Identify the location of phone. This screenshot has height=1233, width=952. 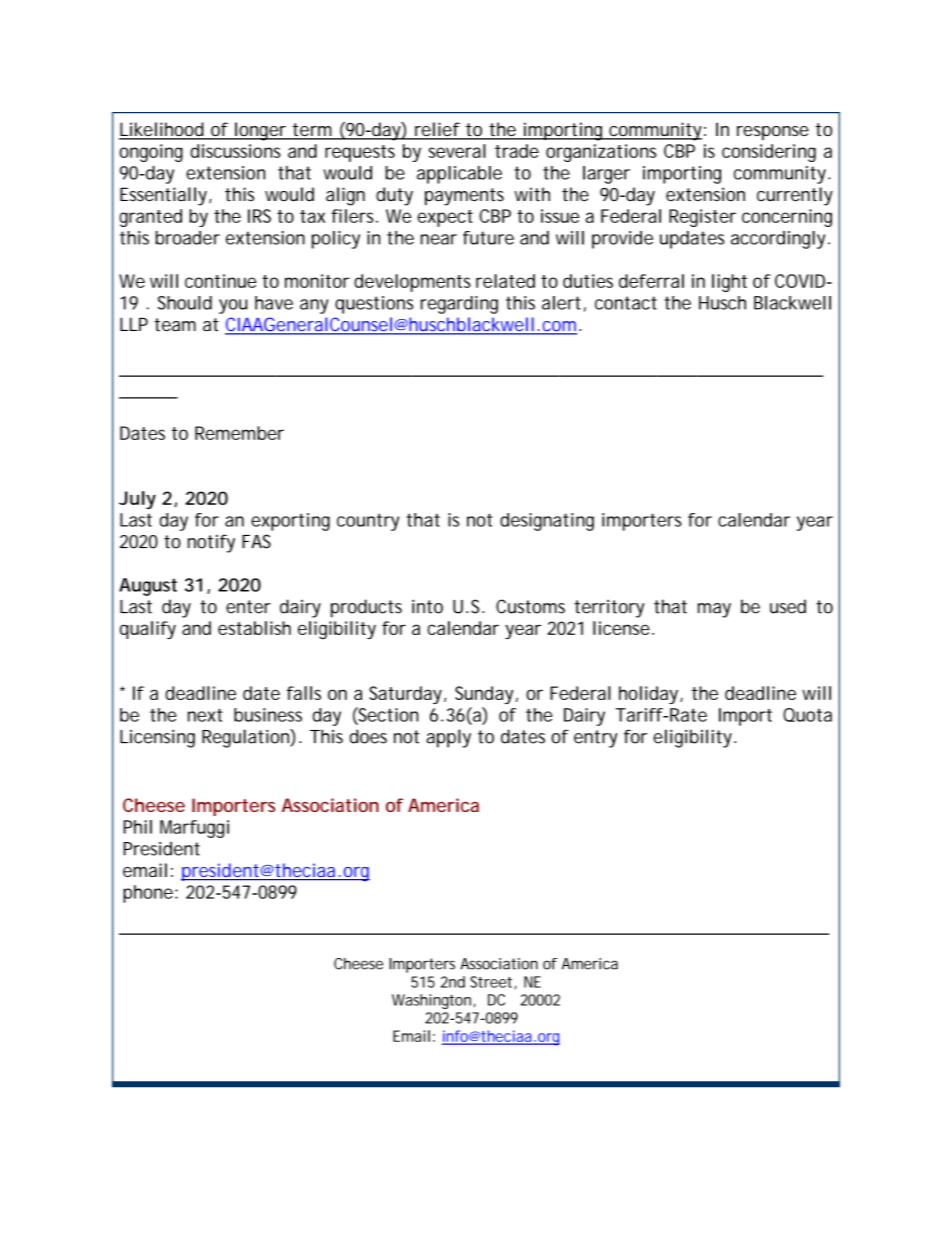
(148, 894).
